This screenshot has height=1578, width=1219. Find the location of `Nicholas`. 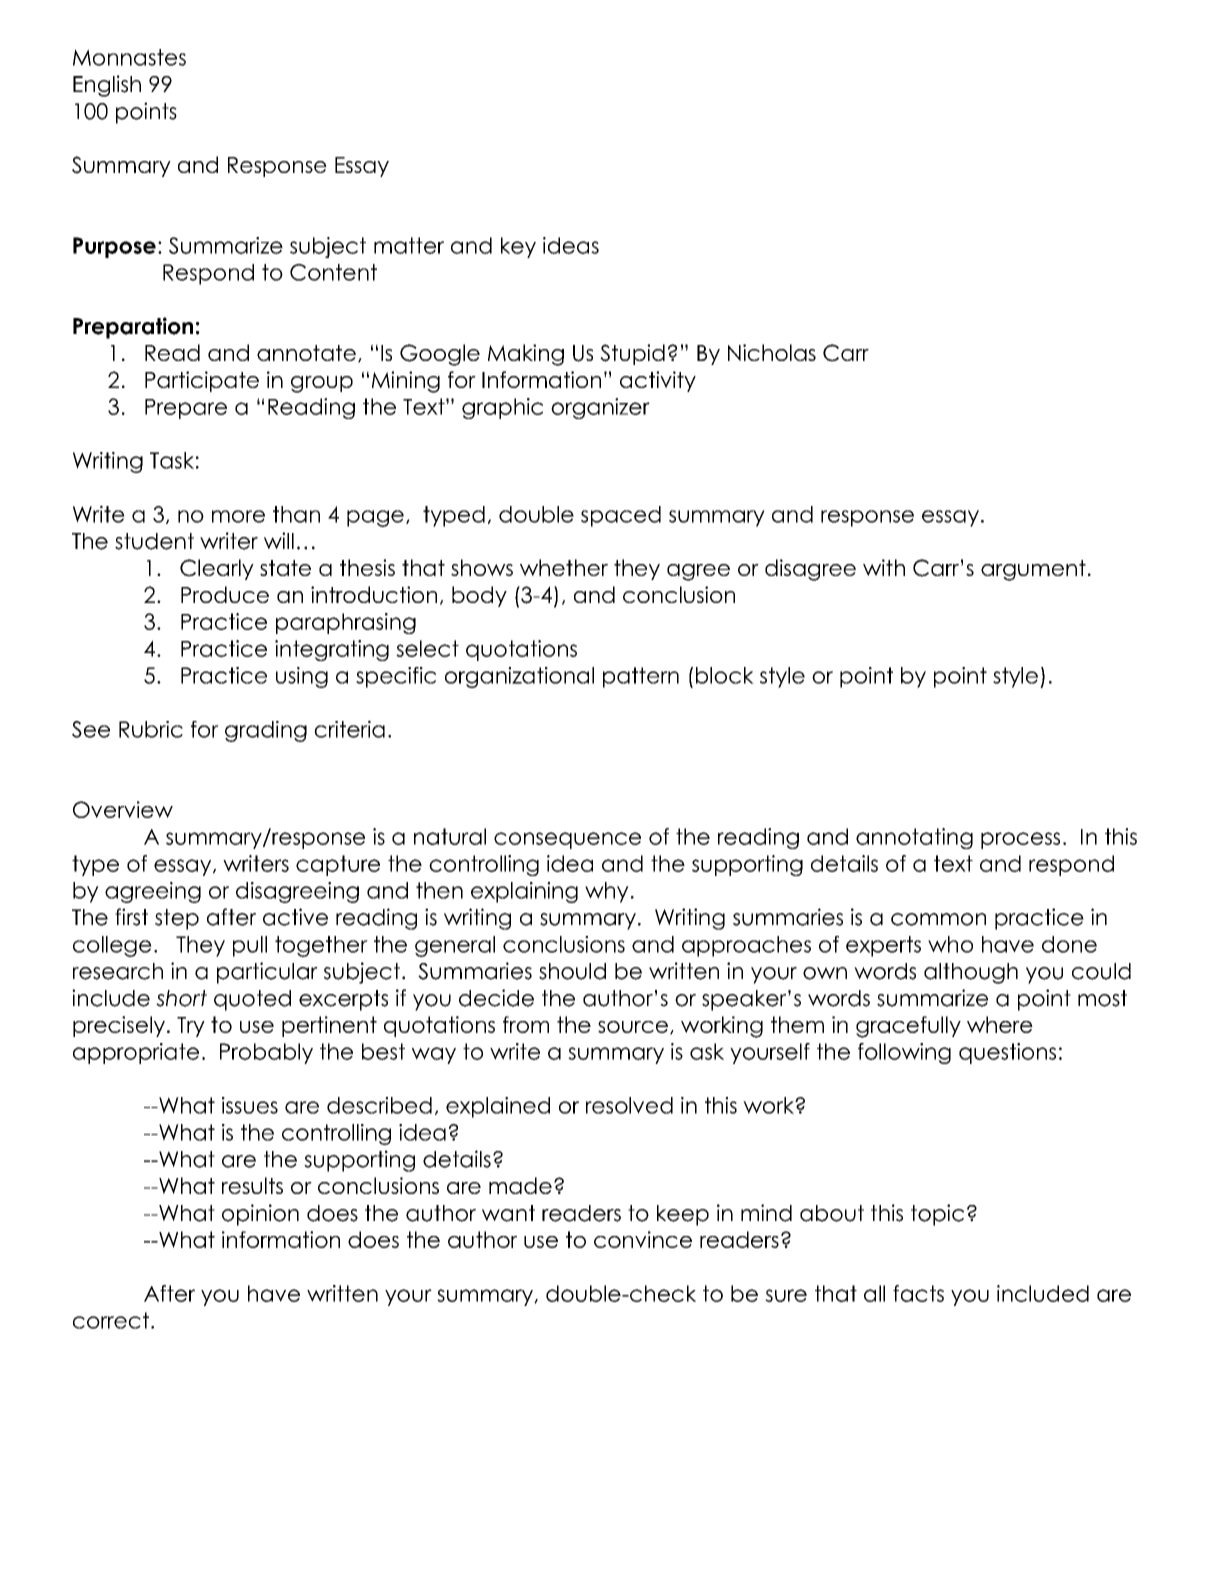

Nicholas is located at coordinates (772, 352).
